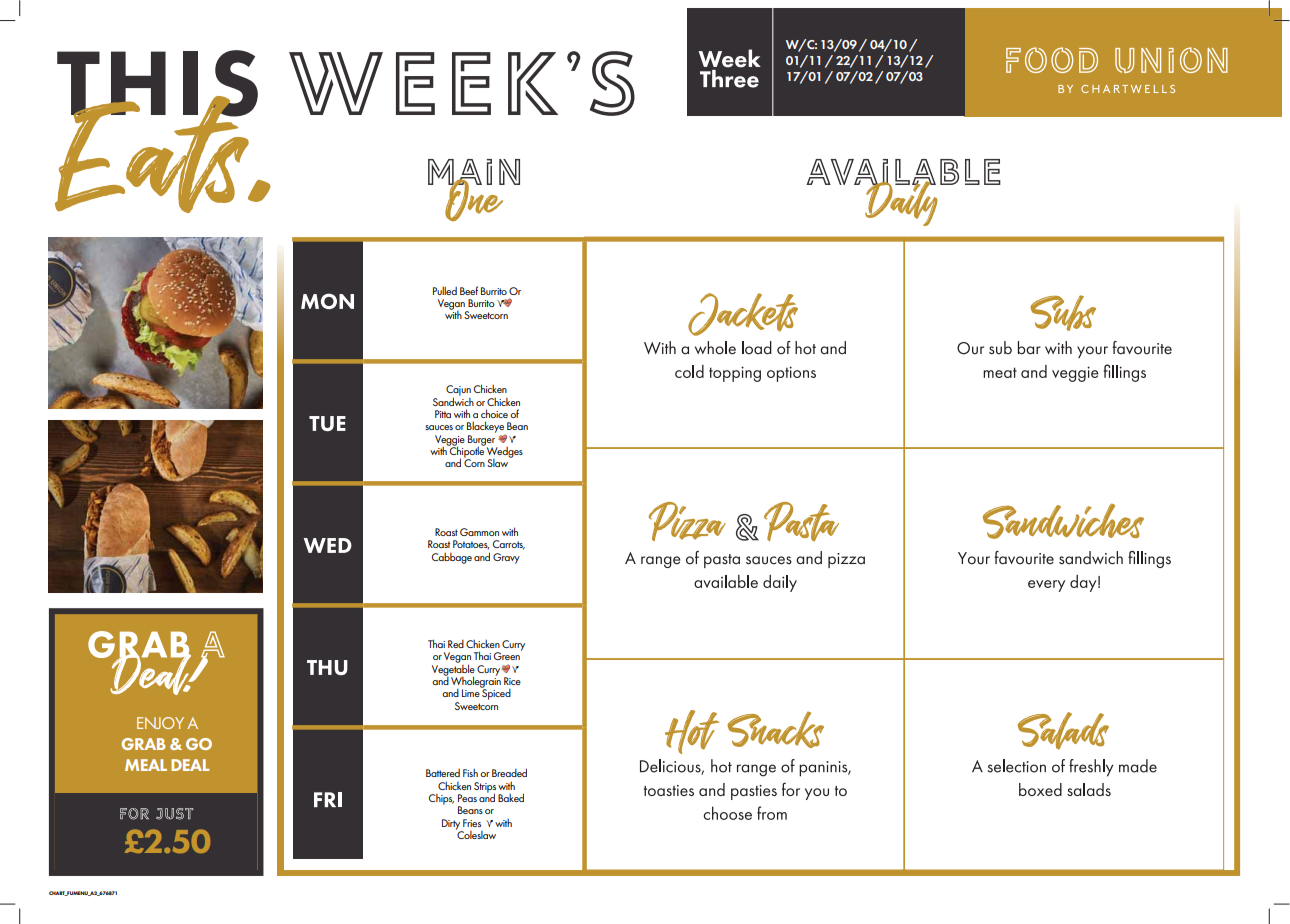 This page has height=924, width=1290. What do you see at coordinates (504, 452) in the page?
I see `Wedges` at bounding box center [504, 452].
